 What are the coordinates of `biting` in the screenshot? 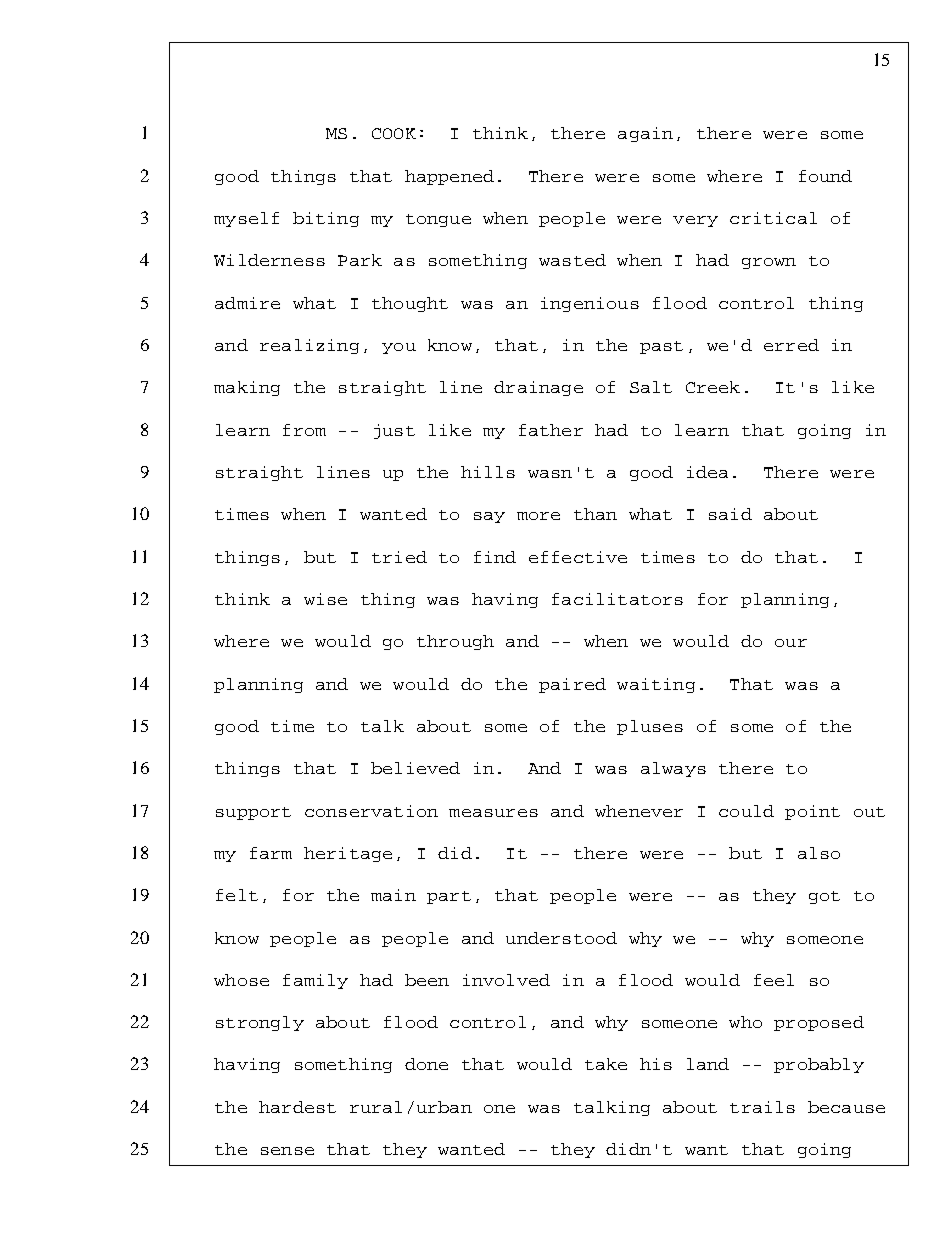 It's located at (326, 219).
